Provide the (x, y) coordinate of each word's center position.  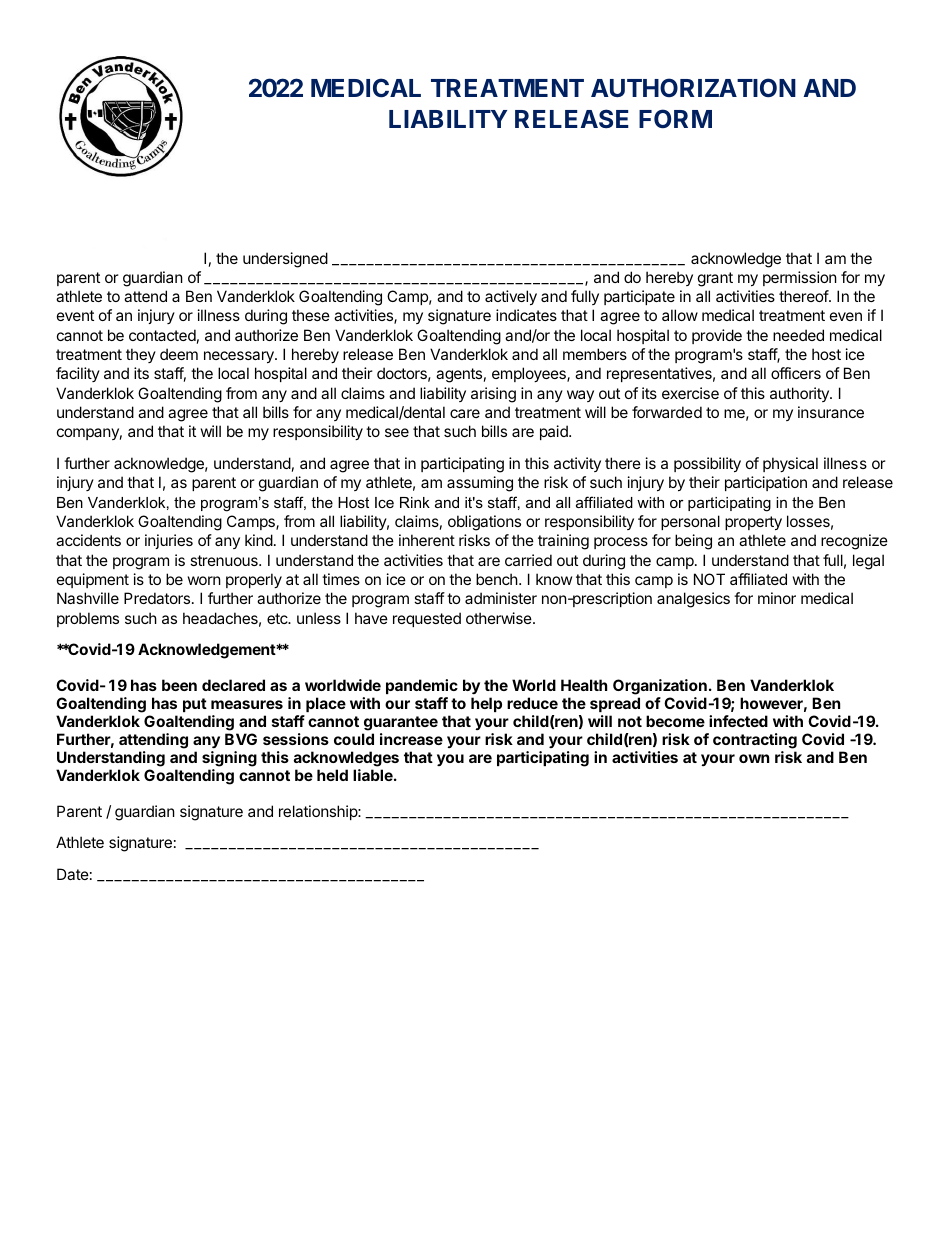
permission (800, 278)
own (754, 758)
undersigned (285, 260)
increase (411, 739)
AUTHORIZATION (693, 87)
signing (229, 759)
